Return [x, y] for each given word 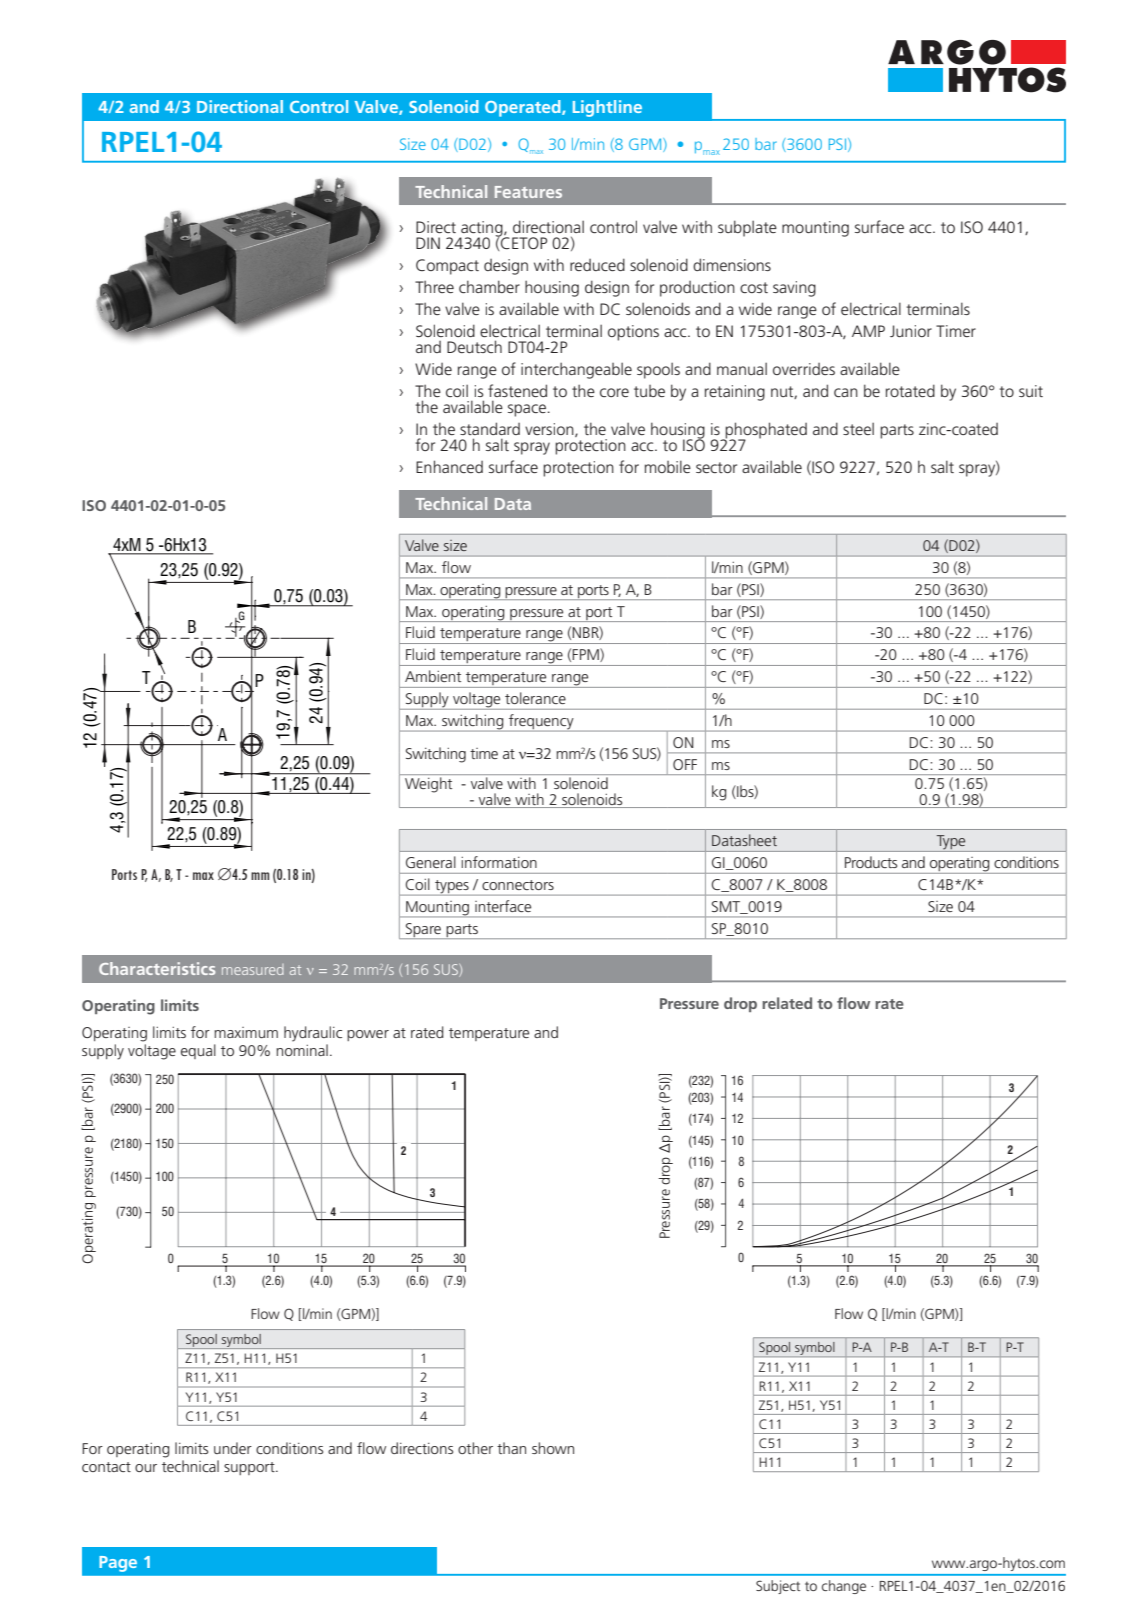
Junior [911, 331]
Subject [778, 1587]
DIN [428, 243]
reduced [597, 264]
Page [118, 1564]
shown [553, 1448]
